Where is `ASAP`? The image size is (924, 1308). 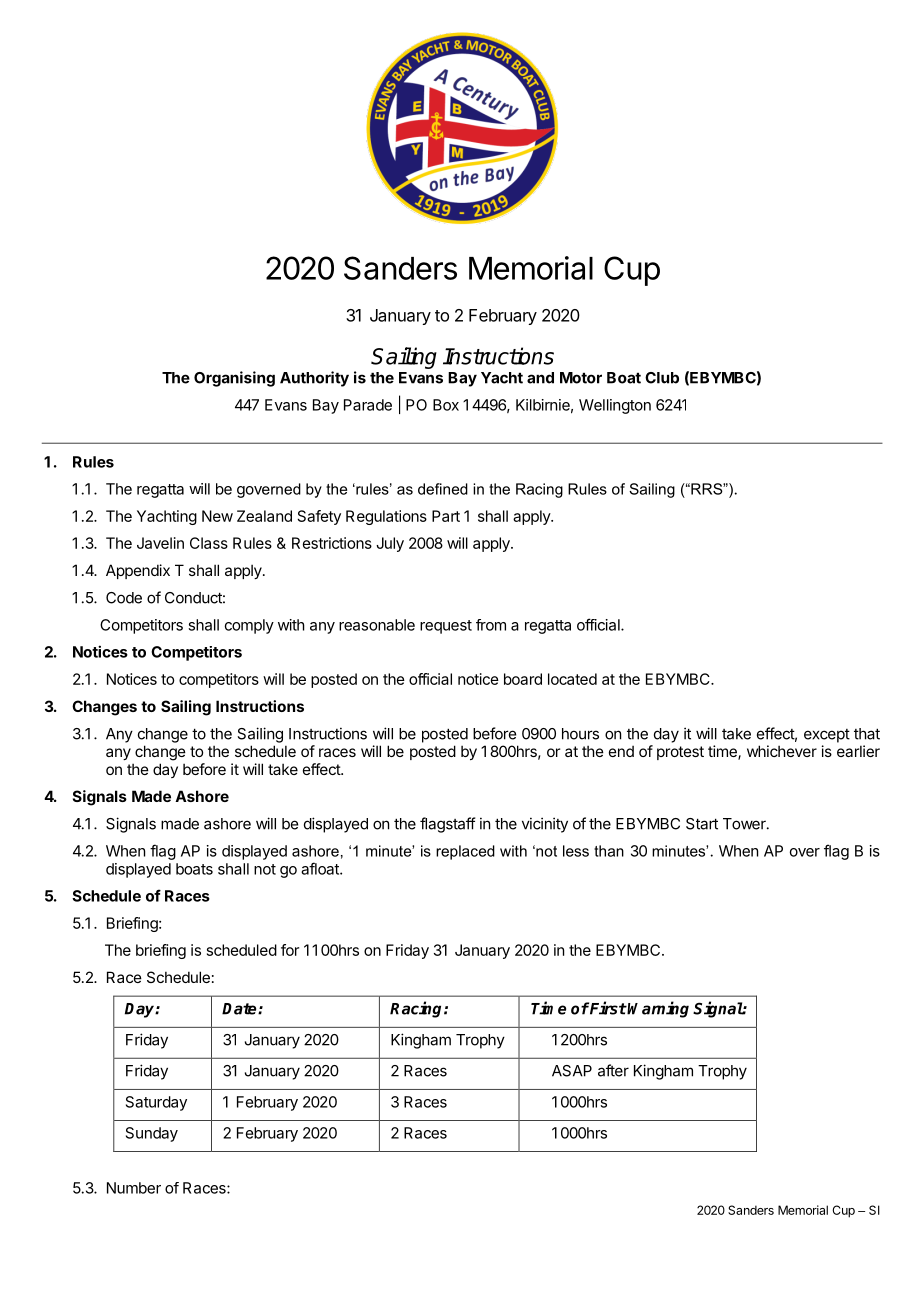
ASAP is located at coordinates (572, 1071).
